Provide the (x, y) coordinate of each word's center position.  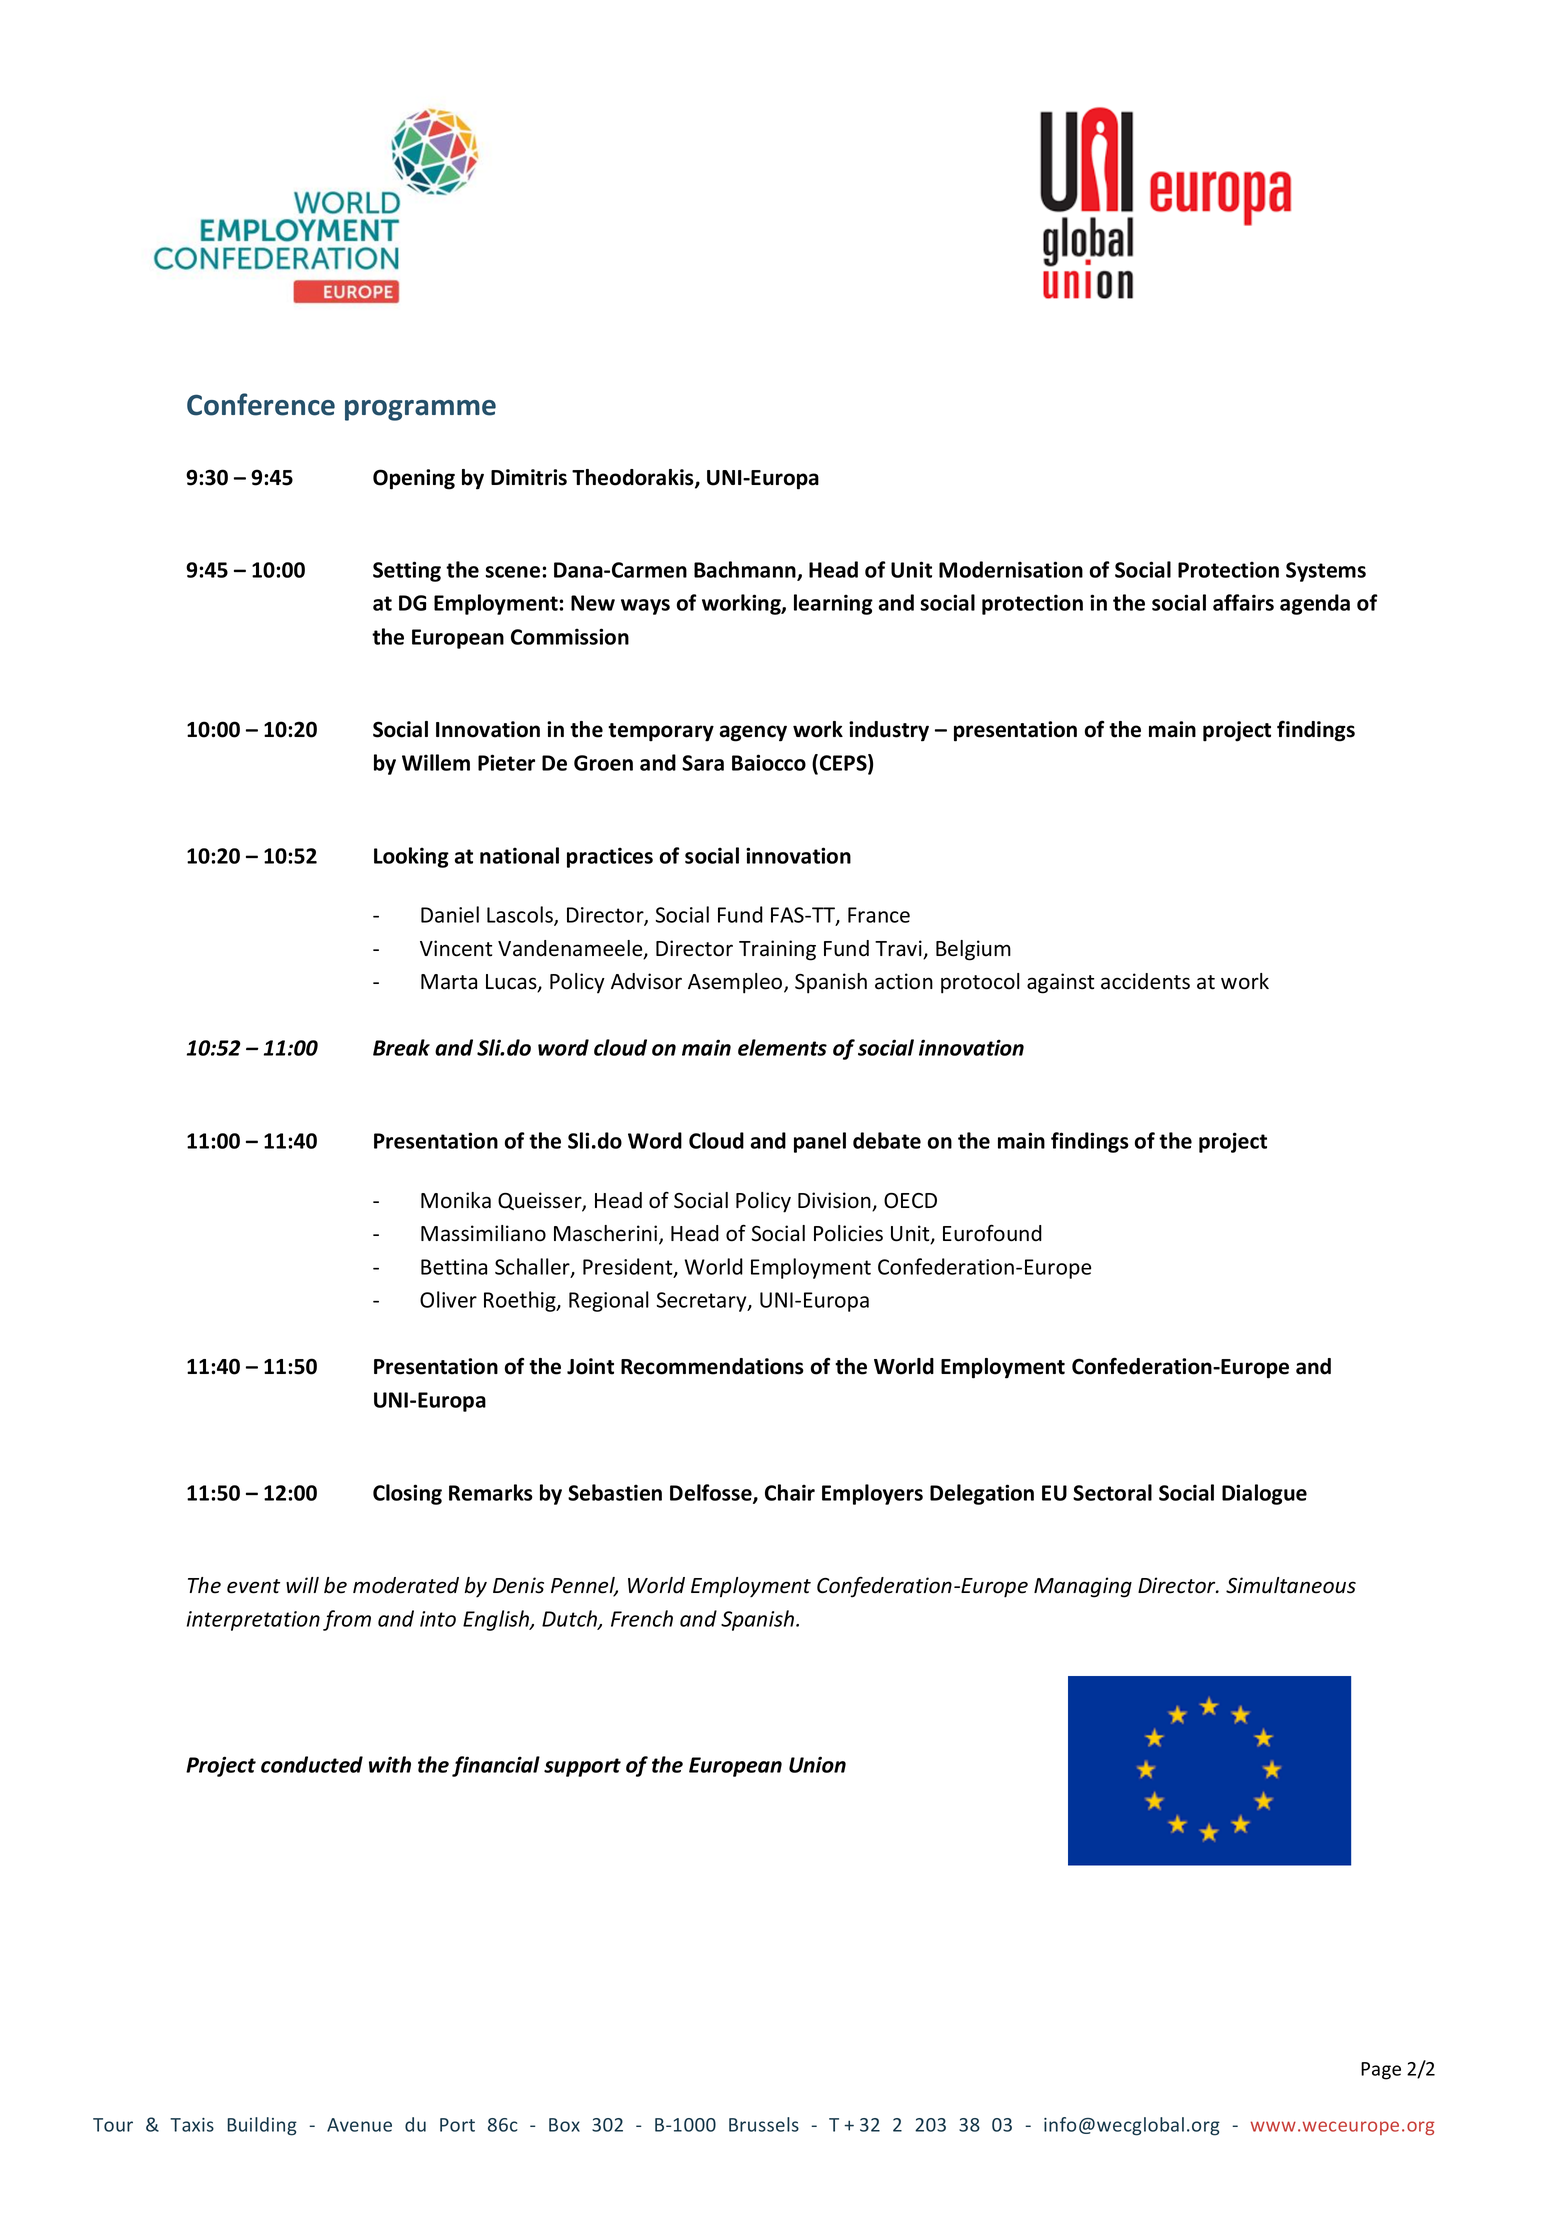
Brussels (764, 2124)
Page (1381, 2071)
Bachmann (746, 571)
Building (262, 2126)
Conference (261, 404)
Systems (1326, 572)
